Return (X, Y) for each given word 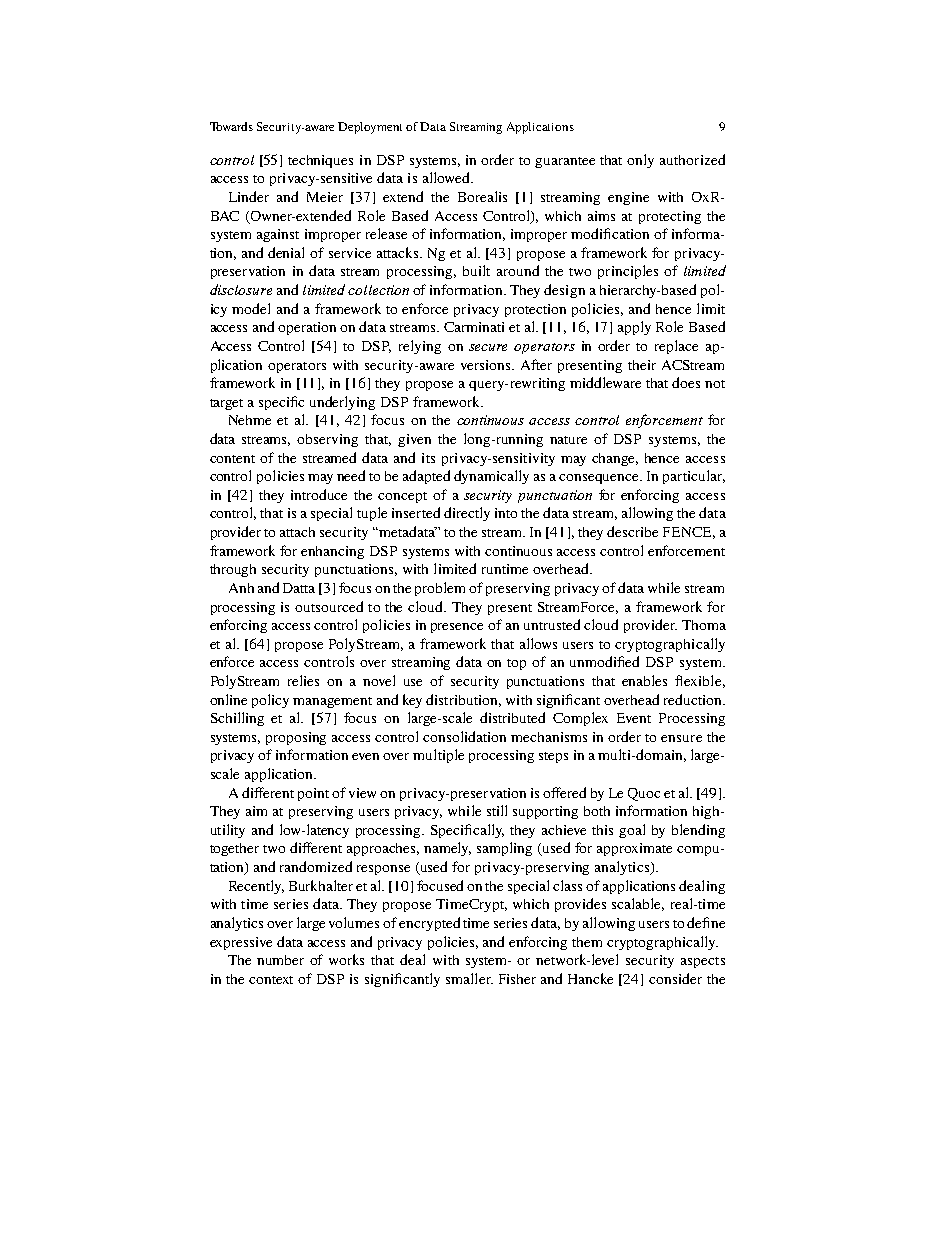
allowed (447, 177)
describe (632, 531)
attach (297, 532)
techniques (320, 161)
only (640, 161)
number (280, 960)
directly (467, 514)
